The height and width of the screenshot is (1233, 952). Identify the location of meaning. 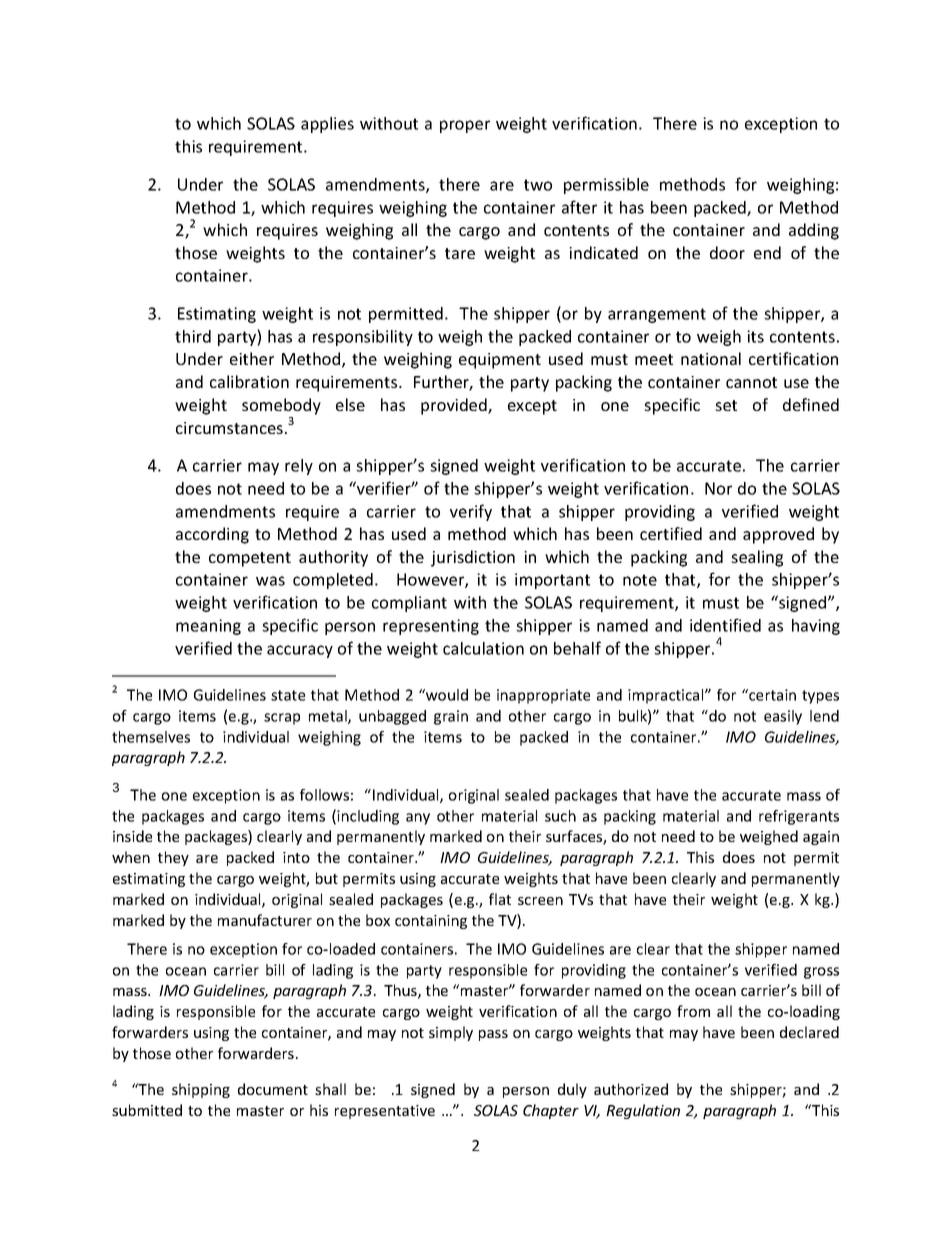
(208, 627).
